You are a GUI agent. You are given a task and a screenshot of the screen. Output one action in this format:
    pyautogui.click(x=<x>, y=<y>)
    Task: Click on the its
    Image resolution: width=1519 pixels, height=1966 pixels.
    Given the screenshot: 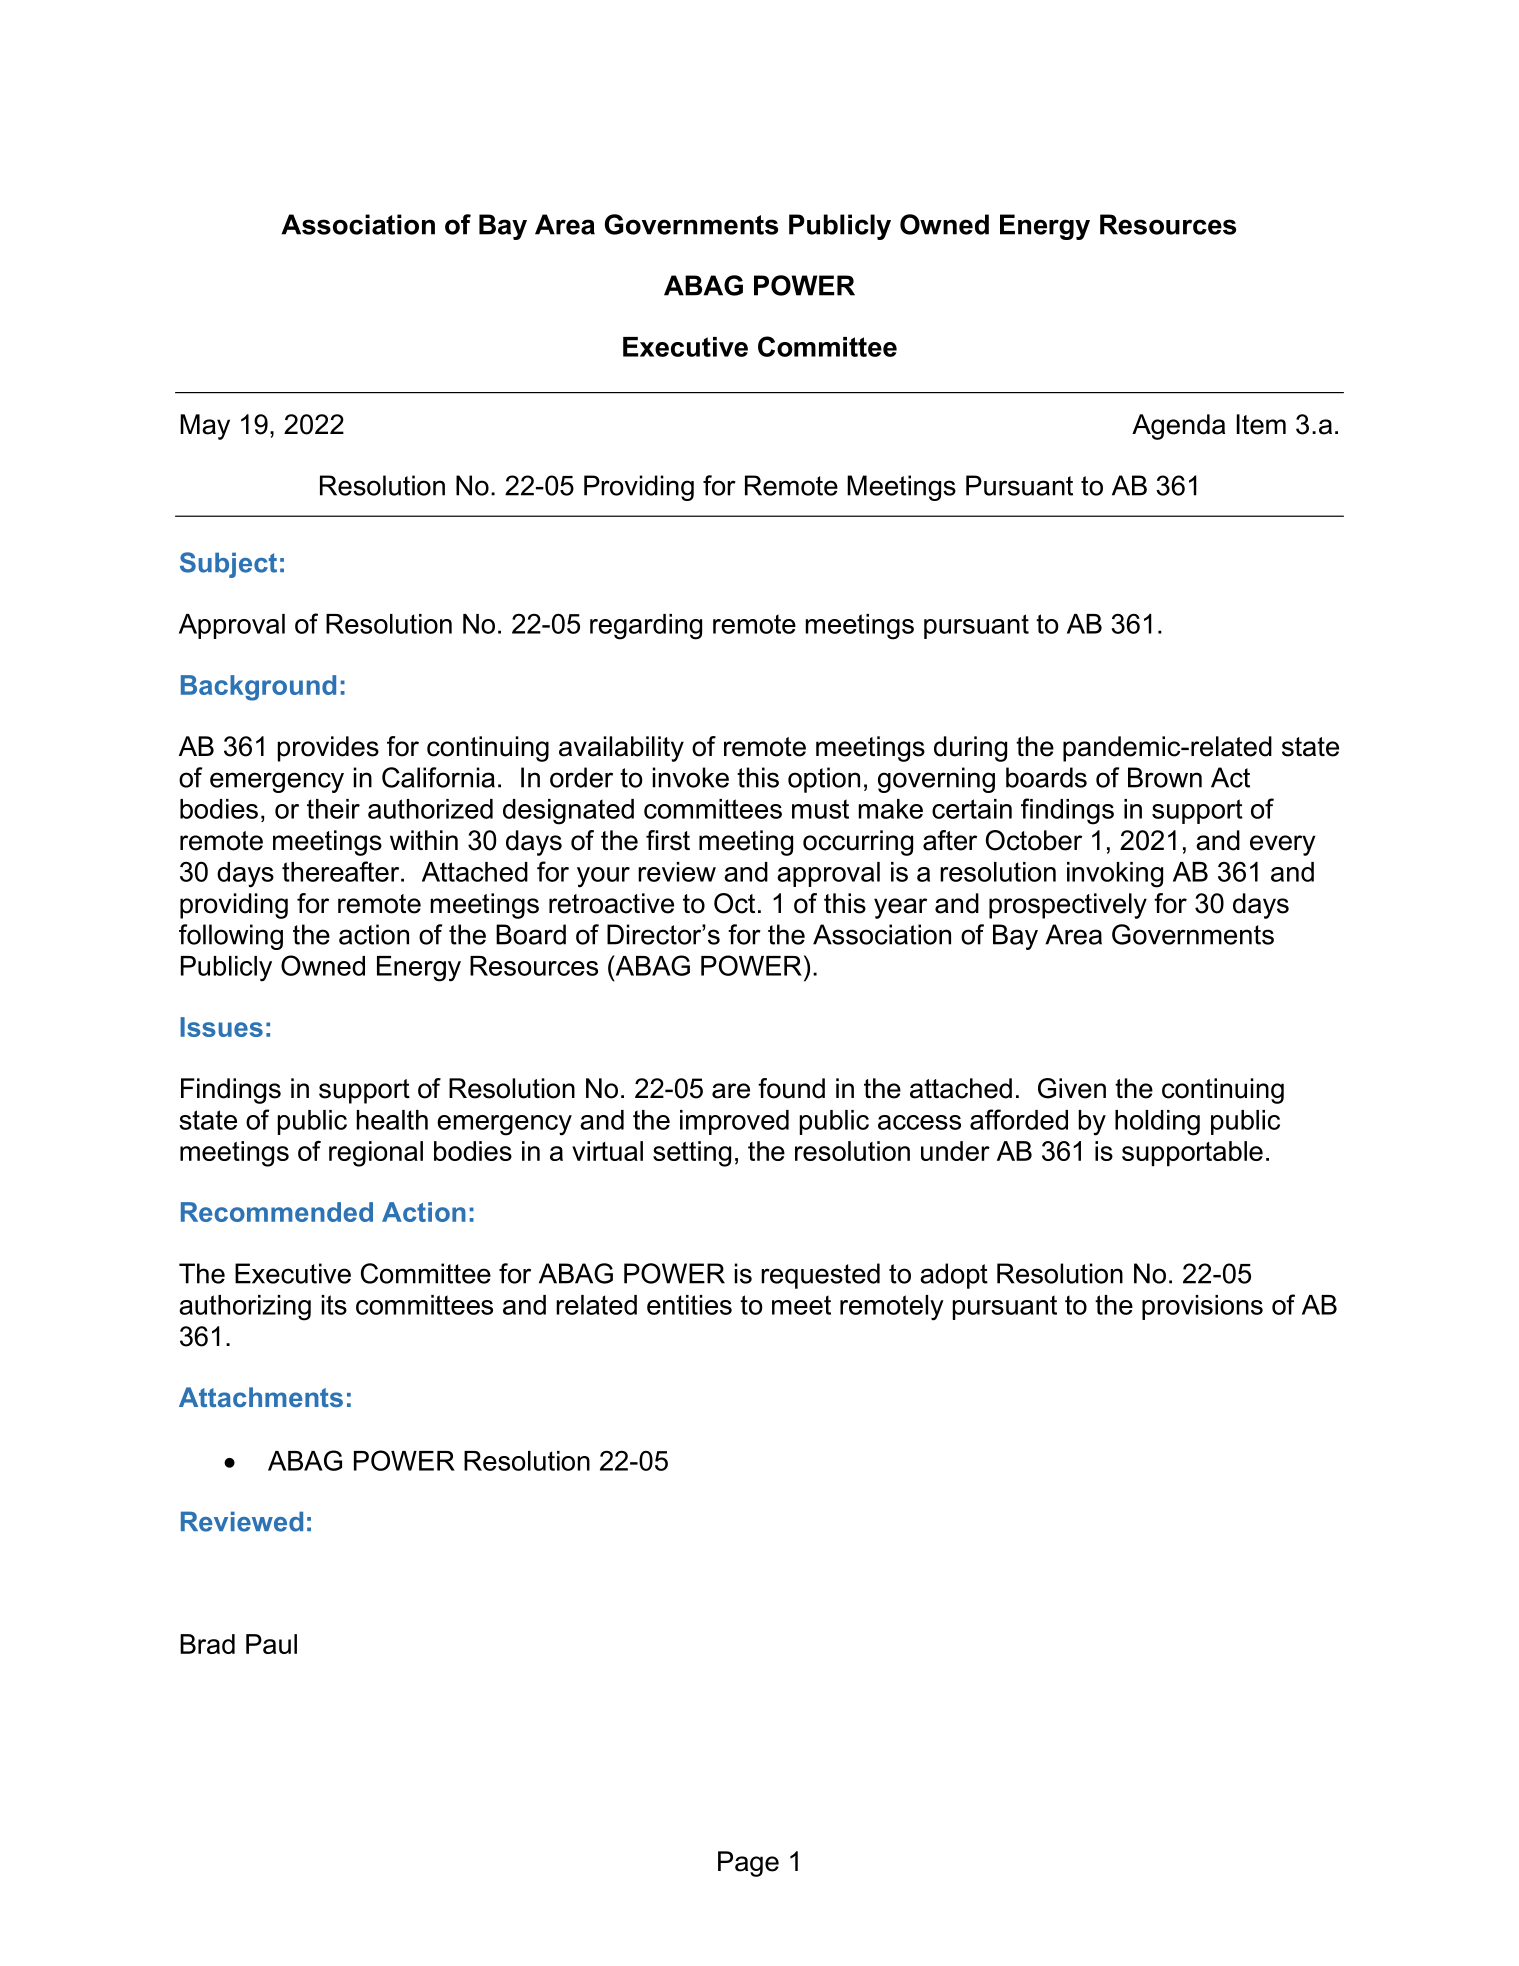 What is the action you would take?
    pyautogui.click(x=334, y=1305)
